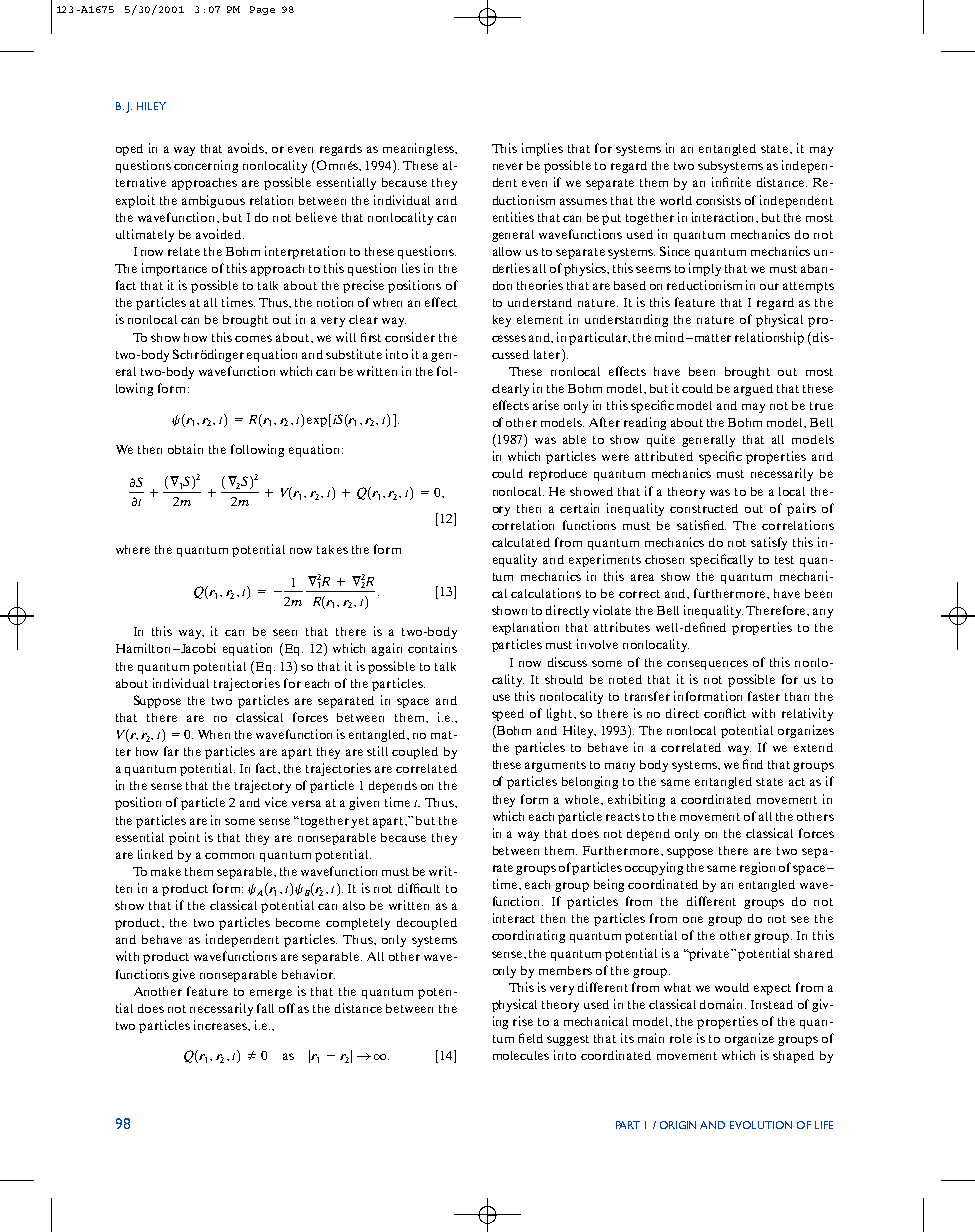  I want to click on molecules, so click(521, 1055).
